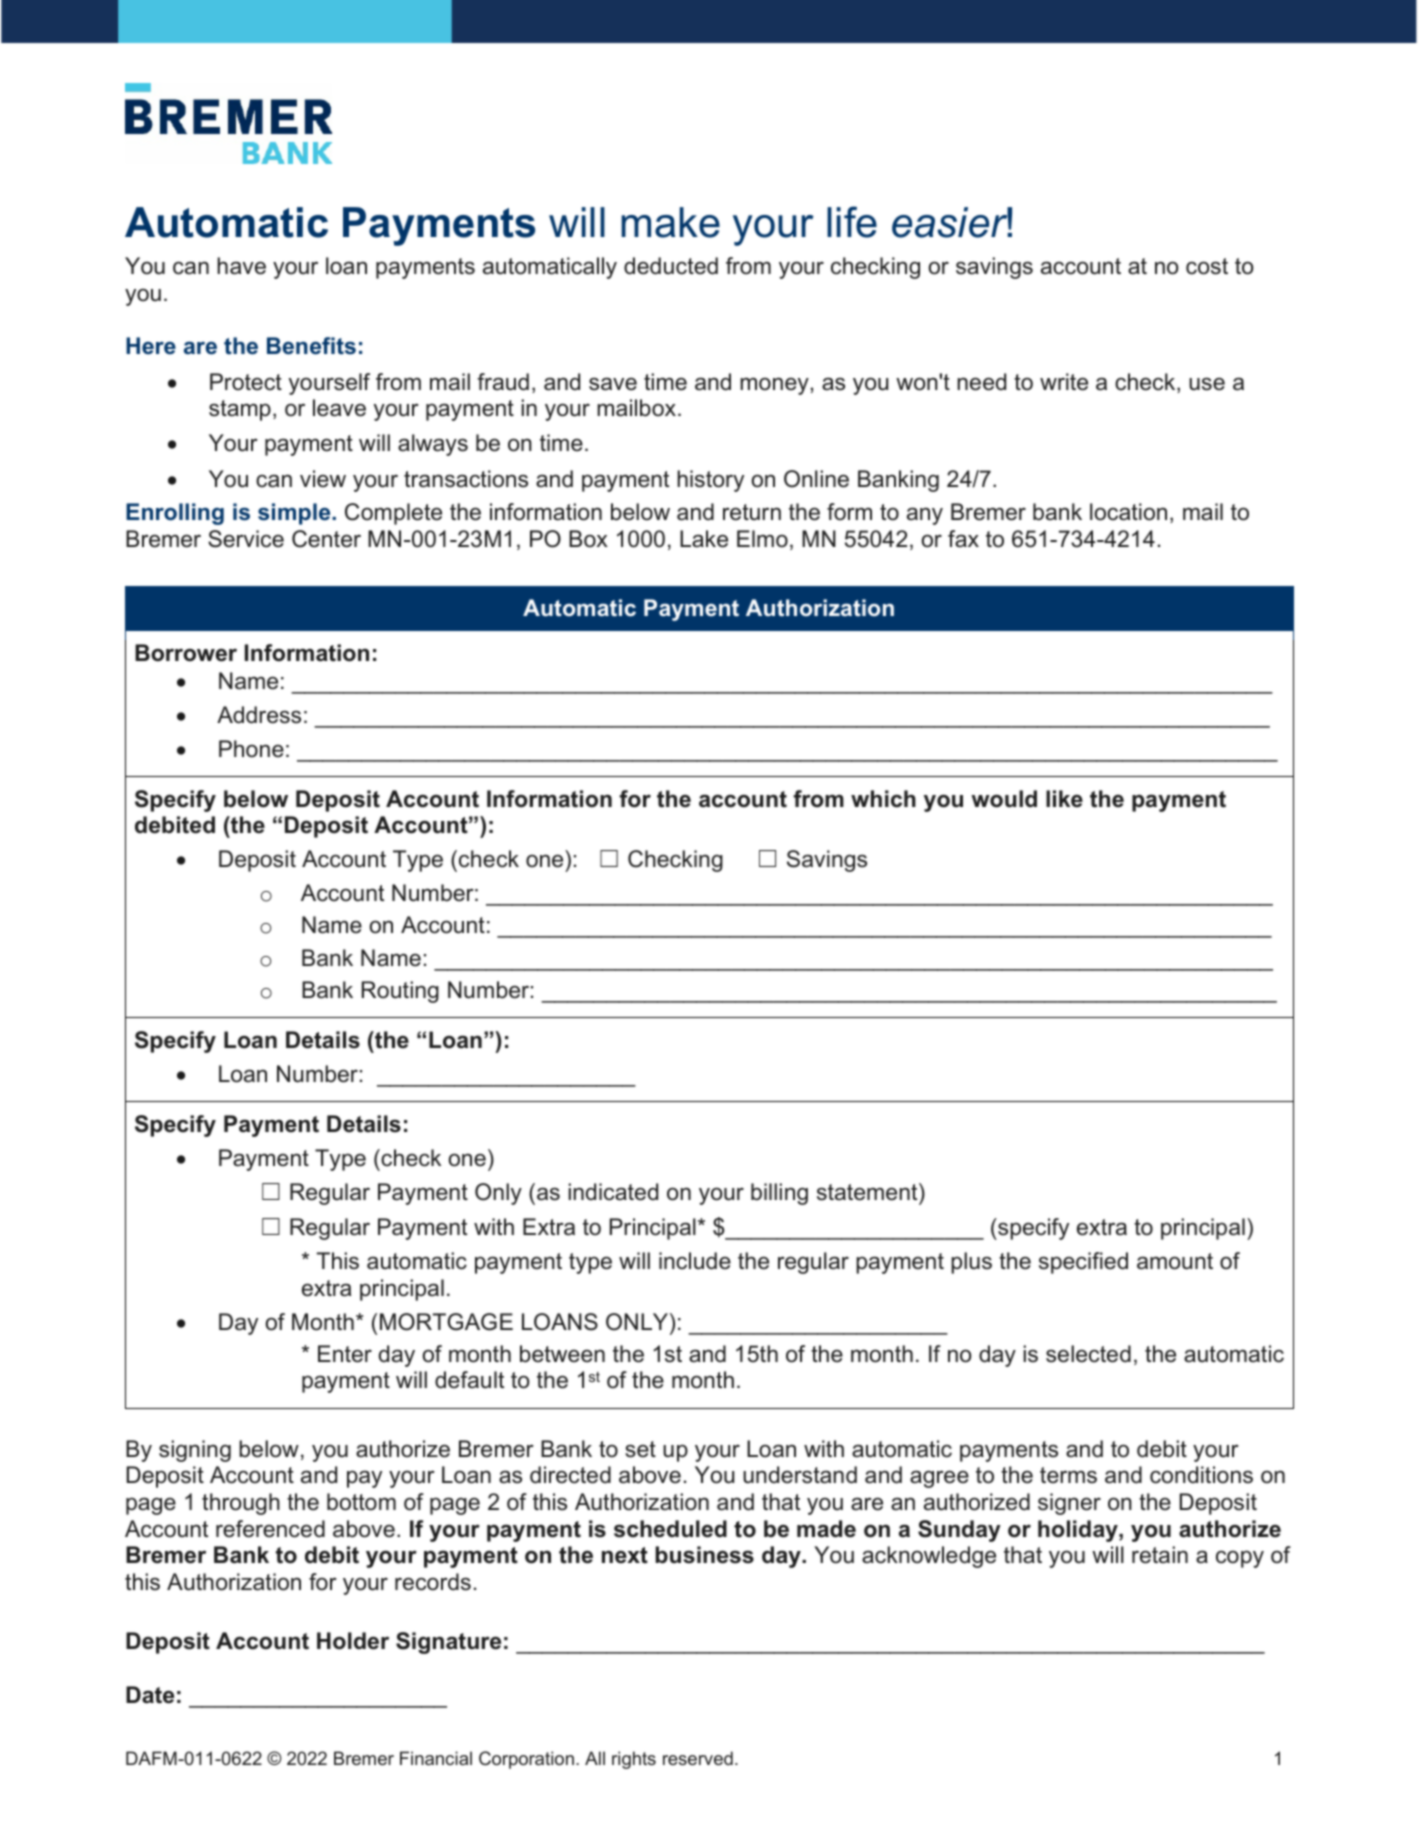 Image resolution: width=1419 pixels, height=1836 pixels. Describe the element at coordinates (241, 266) in the page. I see `have` at that location.
